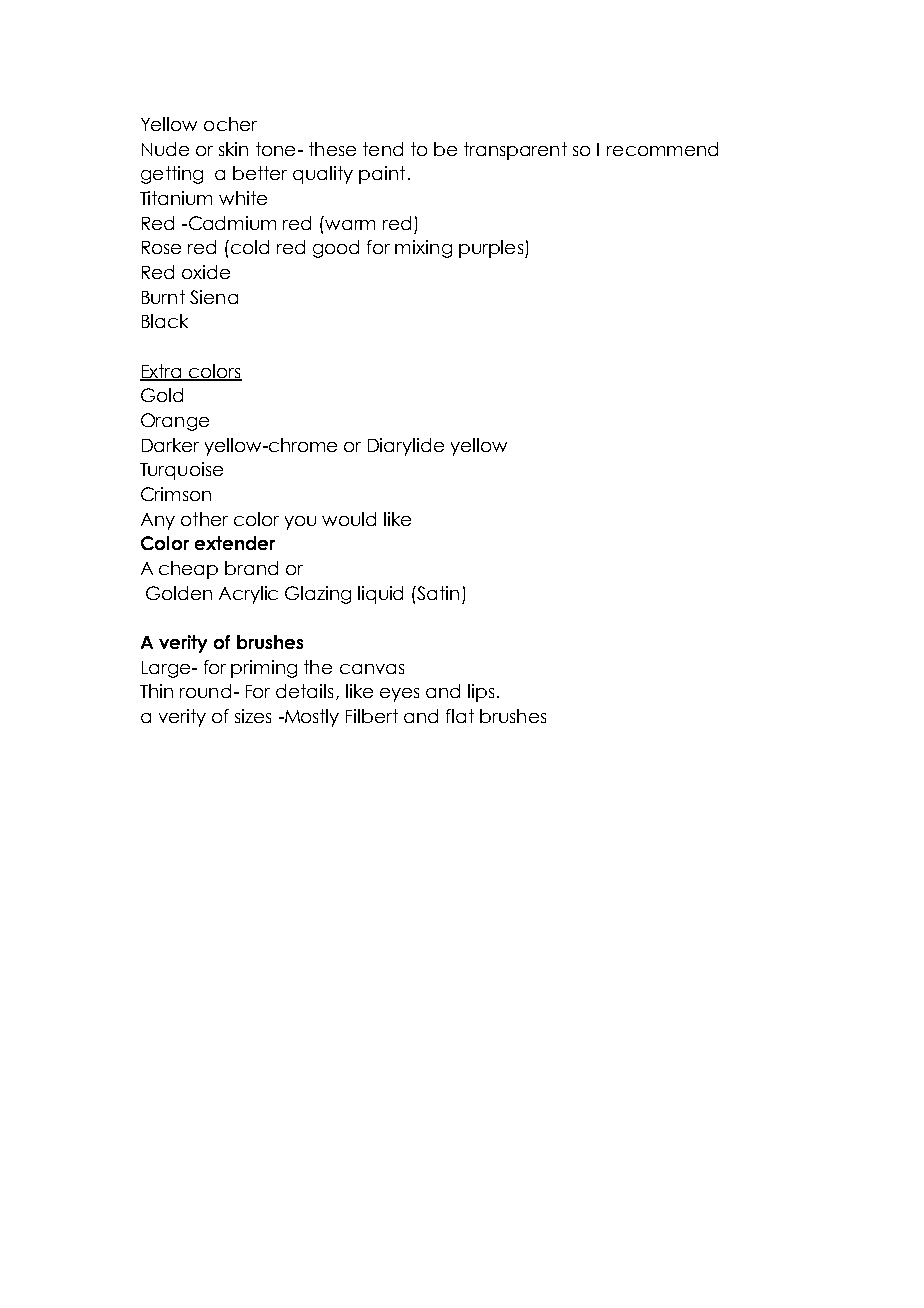  What do you see at coordinates (491, 249) in the screenshot?
I see `purples` at bounding box center [491, 249].
